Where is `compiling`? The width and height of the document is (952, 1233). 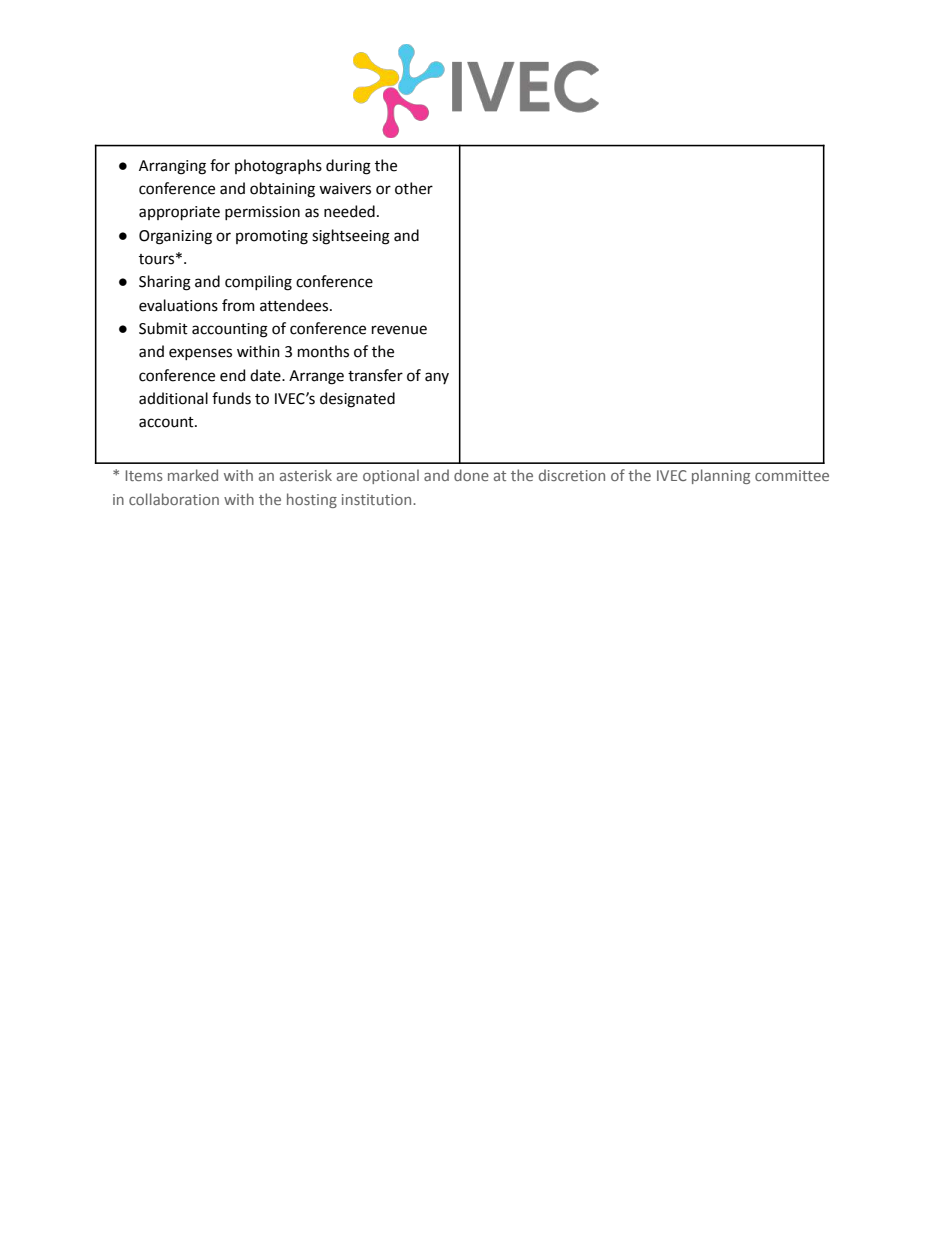 compiling is located at coordinates (258, 283).
